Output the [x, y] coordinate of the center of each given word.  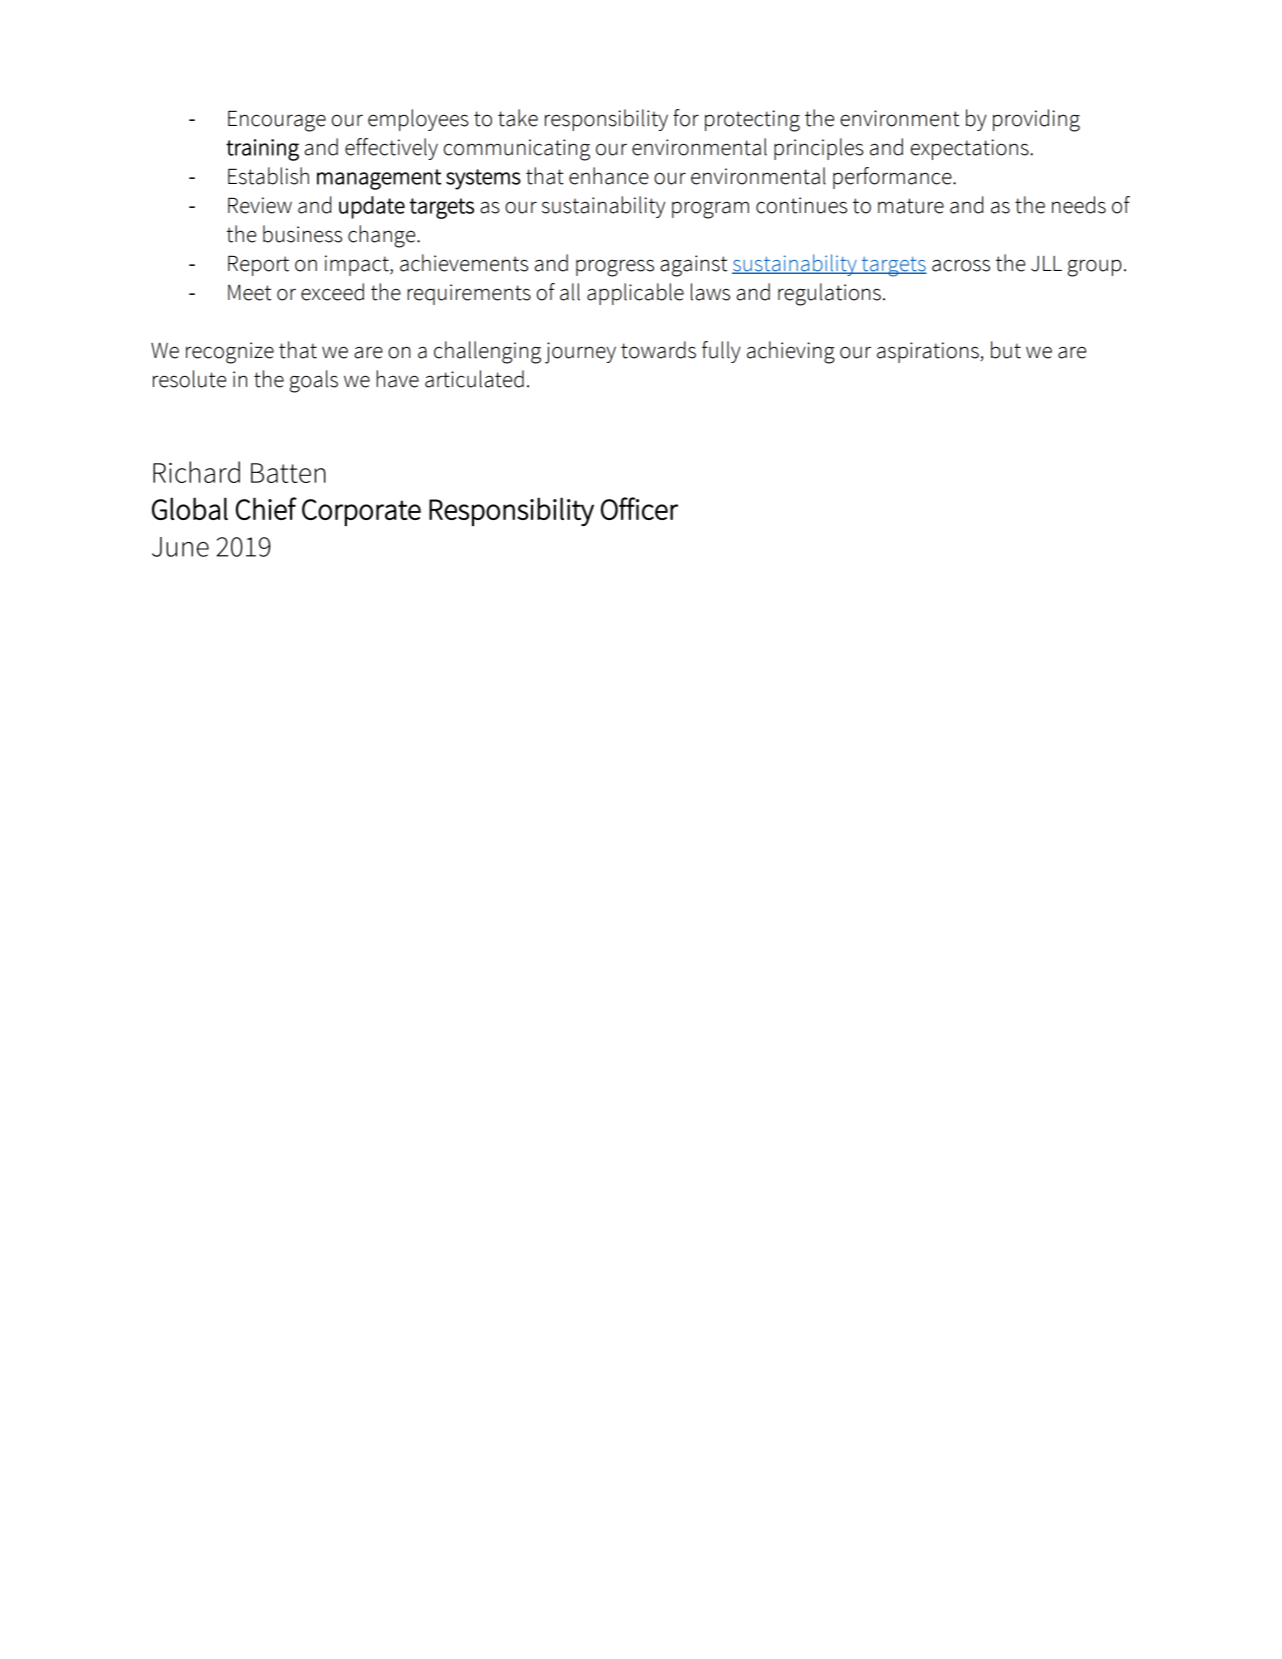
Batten [288, 473]
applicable [635, 294]
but [1006, 350]
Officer [639, 508]
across [961, 265]
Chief [266, 508]
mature [911, 206]
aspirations [929, 352]
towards [658, 350]
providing [1036, 120]
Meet [249, 292]
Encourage [277, 121]
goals [314, 381]
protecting [752, 121]
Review [260, 205]
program [710, 210]
